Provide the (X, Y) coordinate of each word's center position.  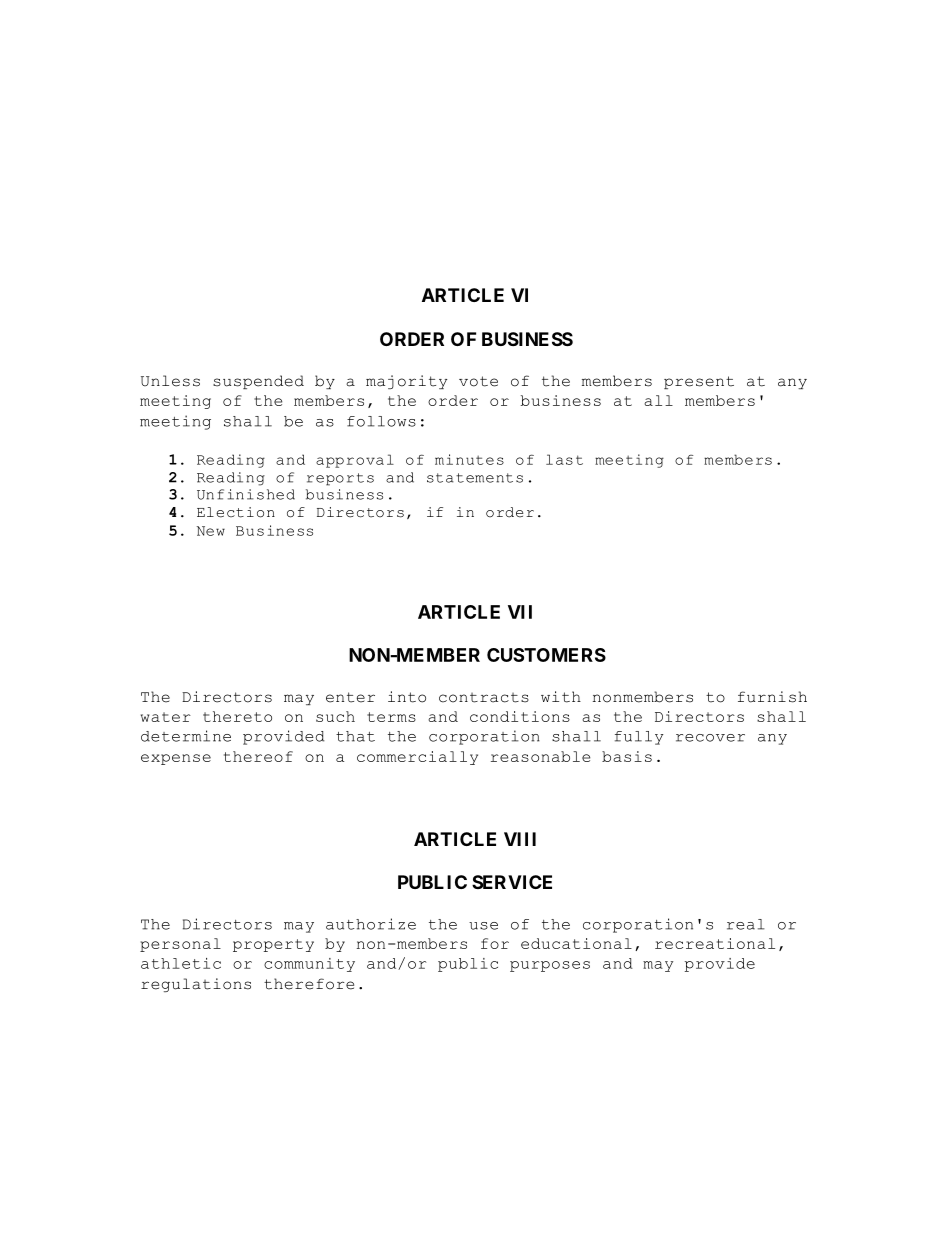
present (699, 382)
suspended (258, 382)
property (273, 945)
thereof (258, 756)
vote (478, 381)
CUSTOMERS (546, 655)
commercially (417, 758)
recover (710, 738)
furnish (772, 697)
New (211, 531)
